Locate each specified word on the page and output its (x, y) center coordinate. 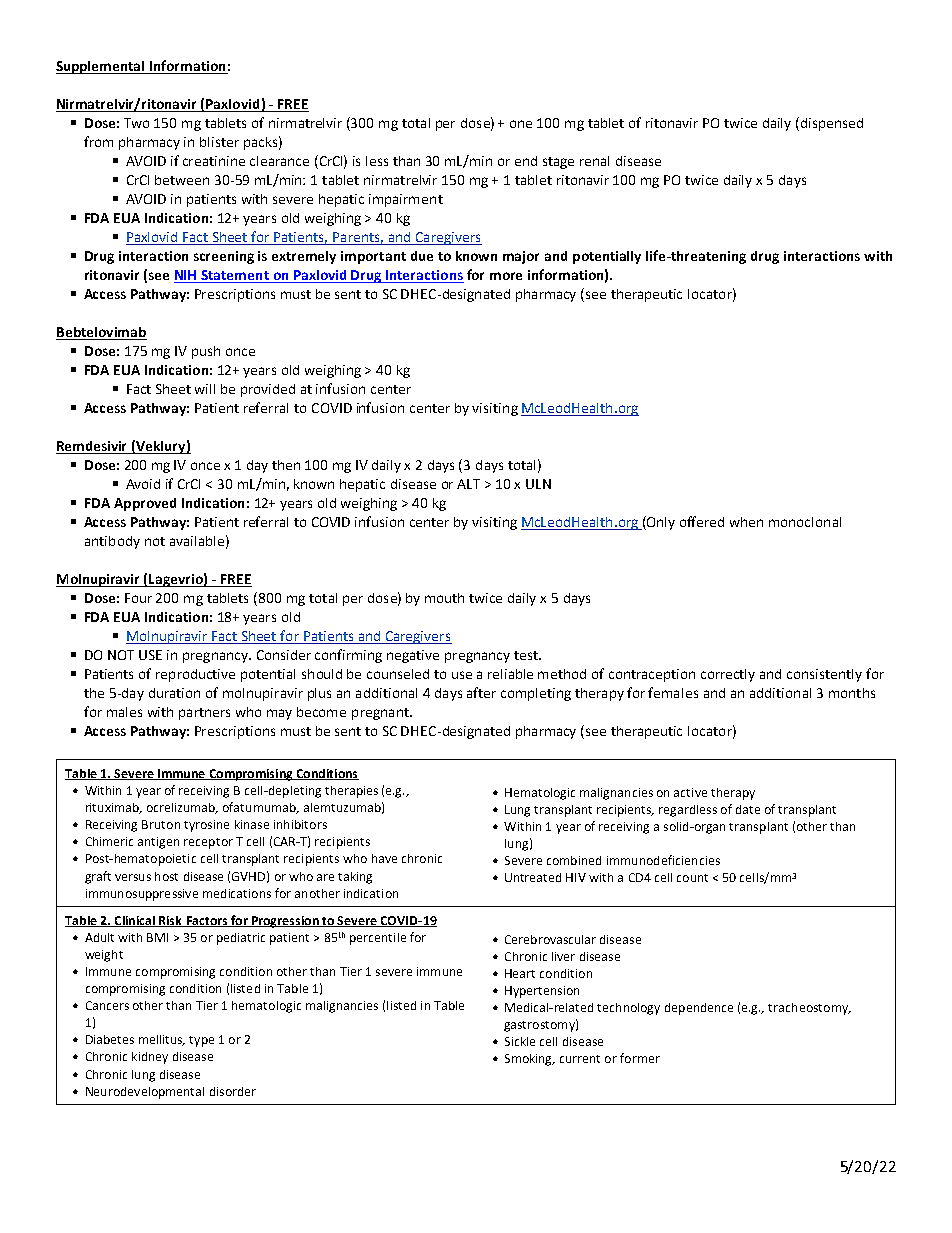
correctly (728, 675)
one (521, 124)
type (201, 1041)
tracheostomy (809, 1009)
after (481, 692)
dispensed (830, 124)
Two (136, 123)
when (746, 522)
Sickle (520, 1041)
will (205, 389)
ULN (538, 484)
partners (204, 714)
